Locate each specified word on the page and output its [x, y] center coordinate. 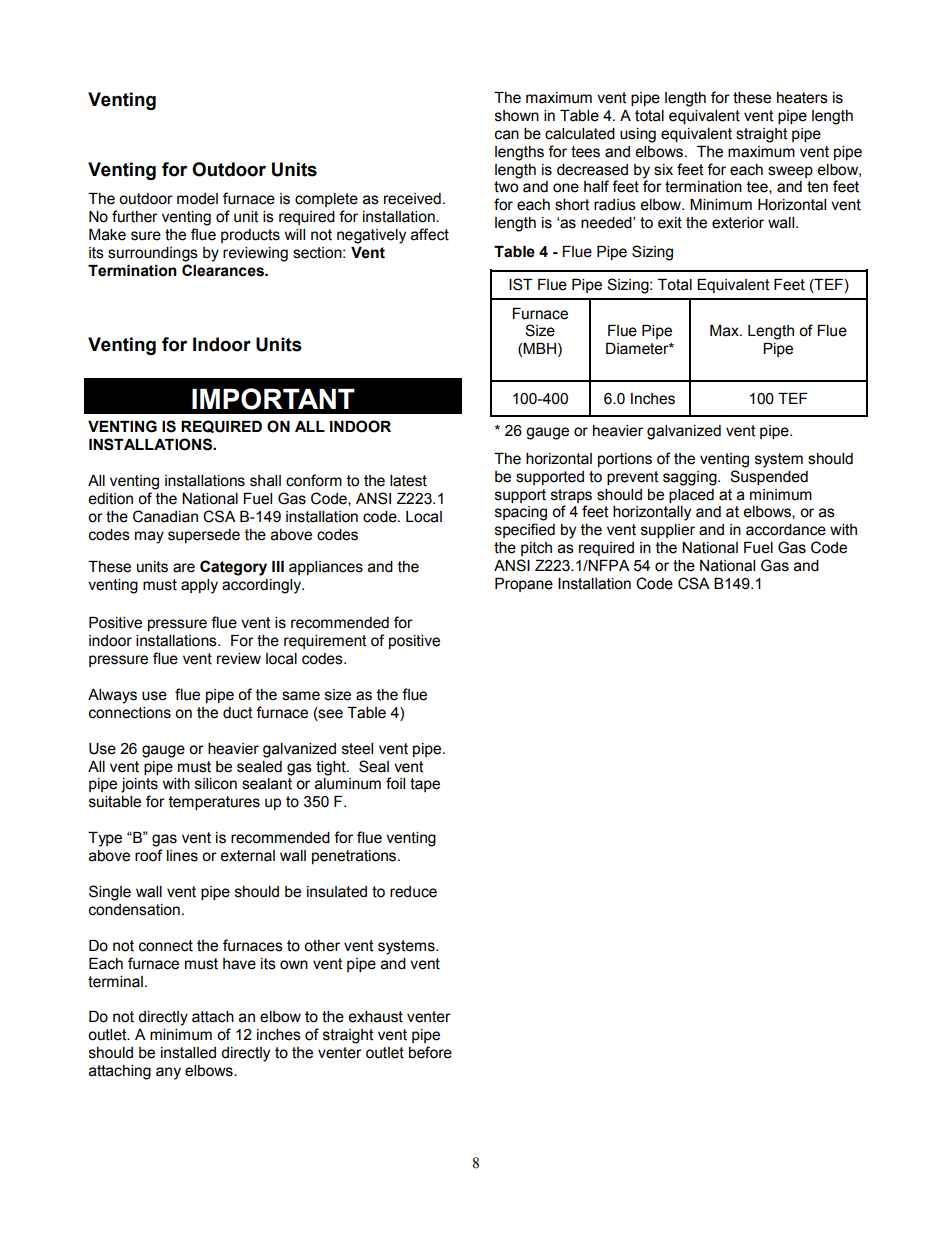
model [197, 199]
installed [188, 1053]
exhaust [375, 1017]
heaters [802, 98]
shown [517, 116]
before [430, 1052]
